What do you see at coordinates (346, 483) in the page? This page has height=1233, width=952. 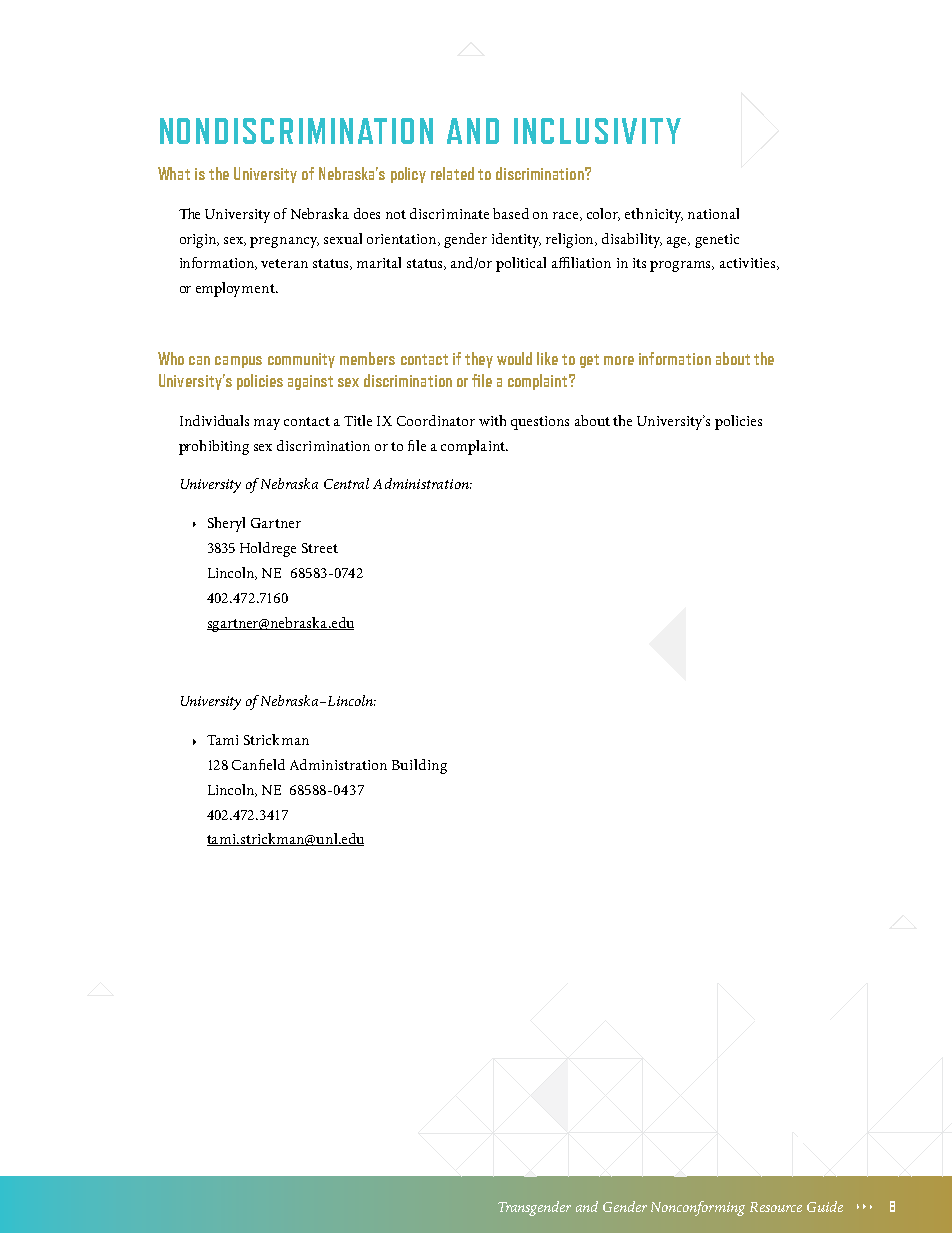 I see `Central` at bounding box center [346, 483].
